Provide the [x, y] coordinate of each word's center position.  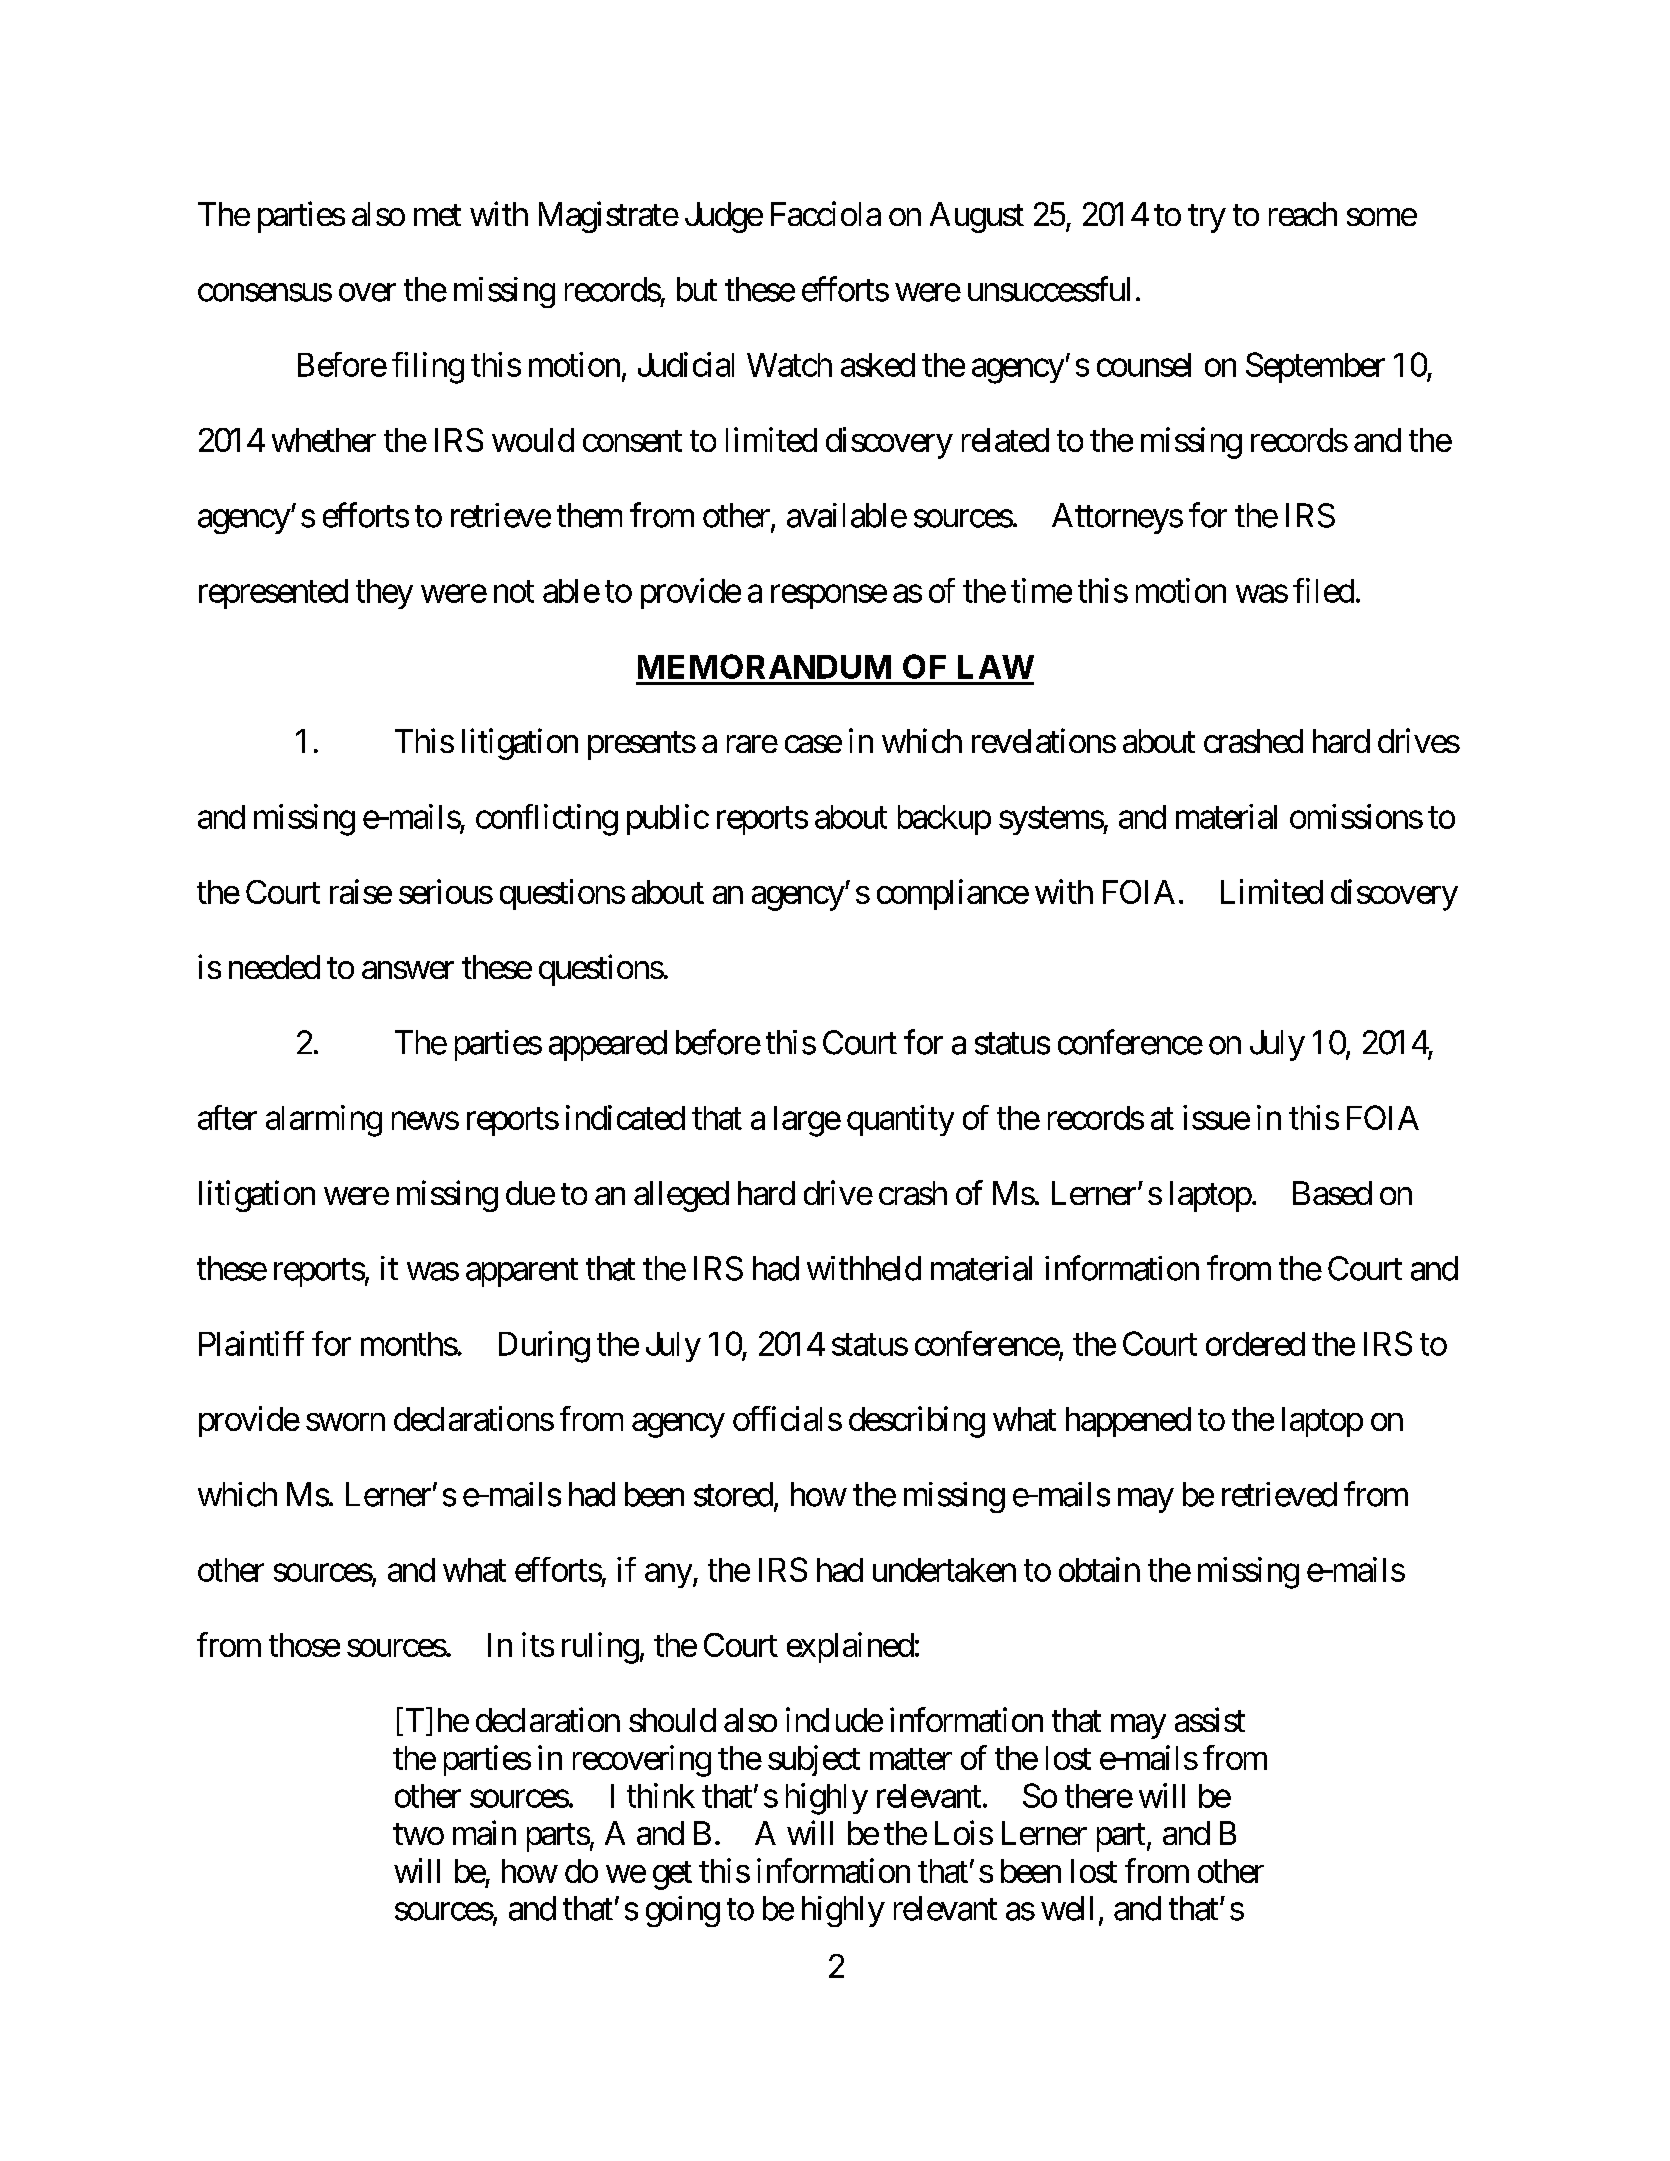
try [1207, 218]
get [672, 1875]
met [437, 215]
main [484, 1832]
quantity [900, 1120]
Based [1332, 1193]
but [697, 289]
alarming [324, 1121]
